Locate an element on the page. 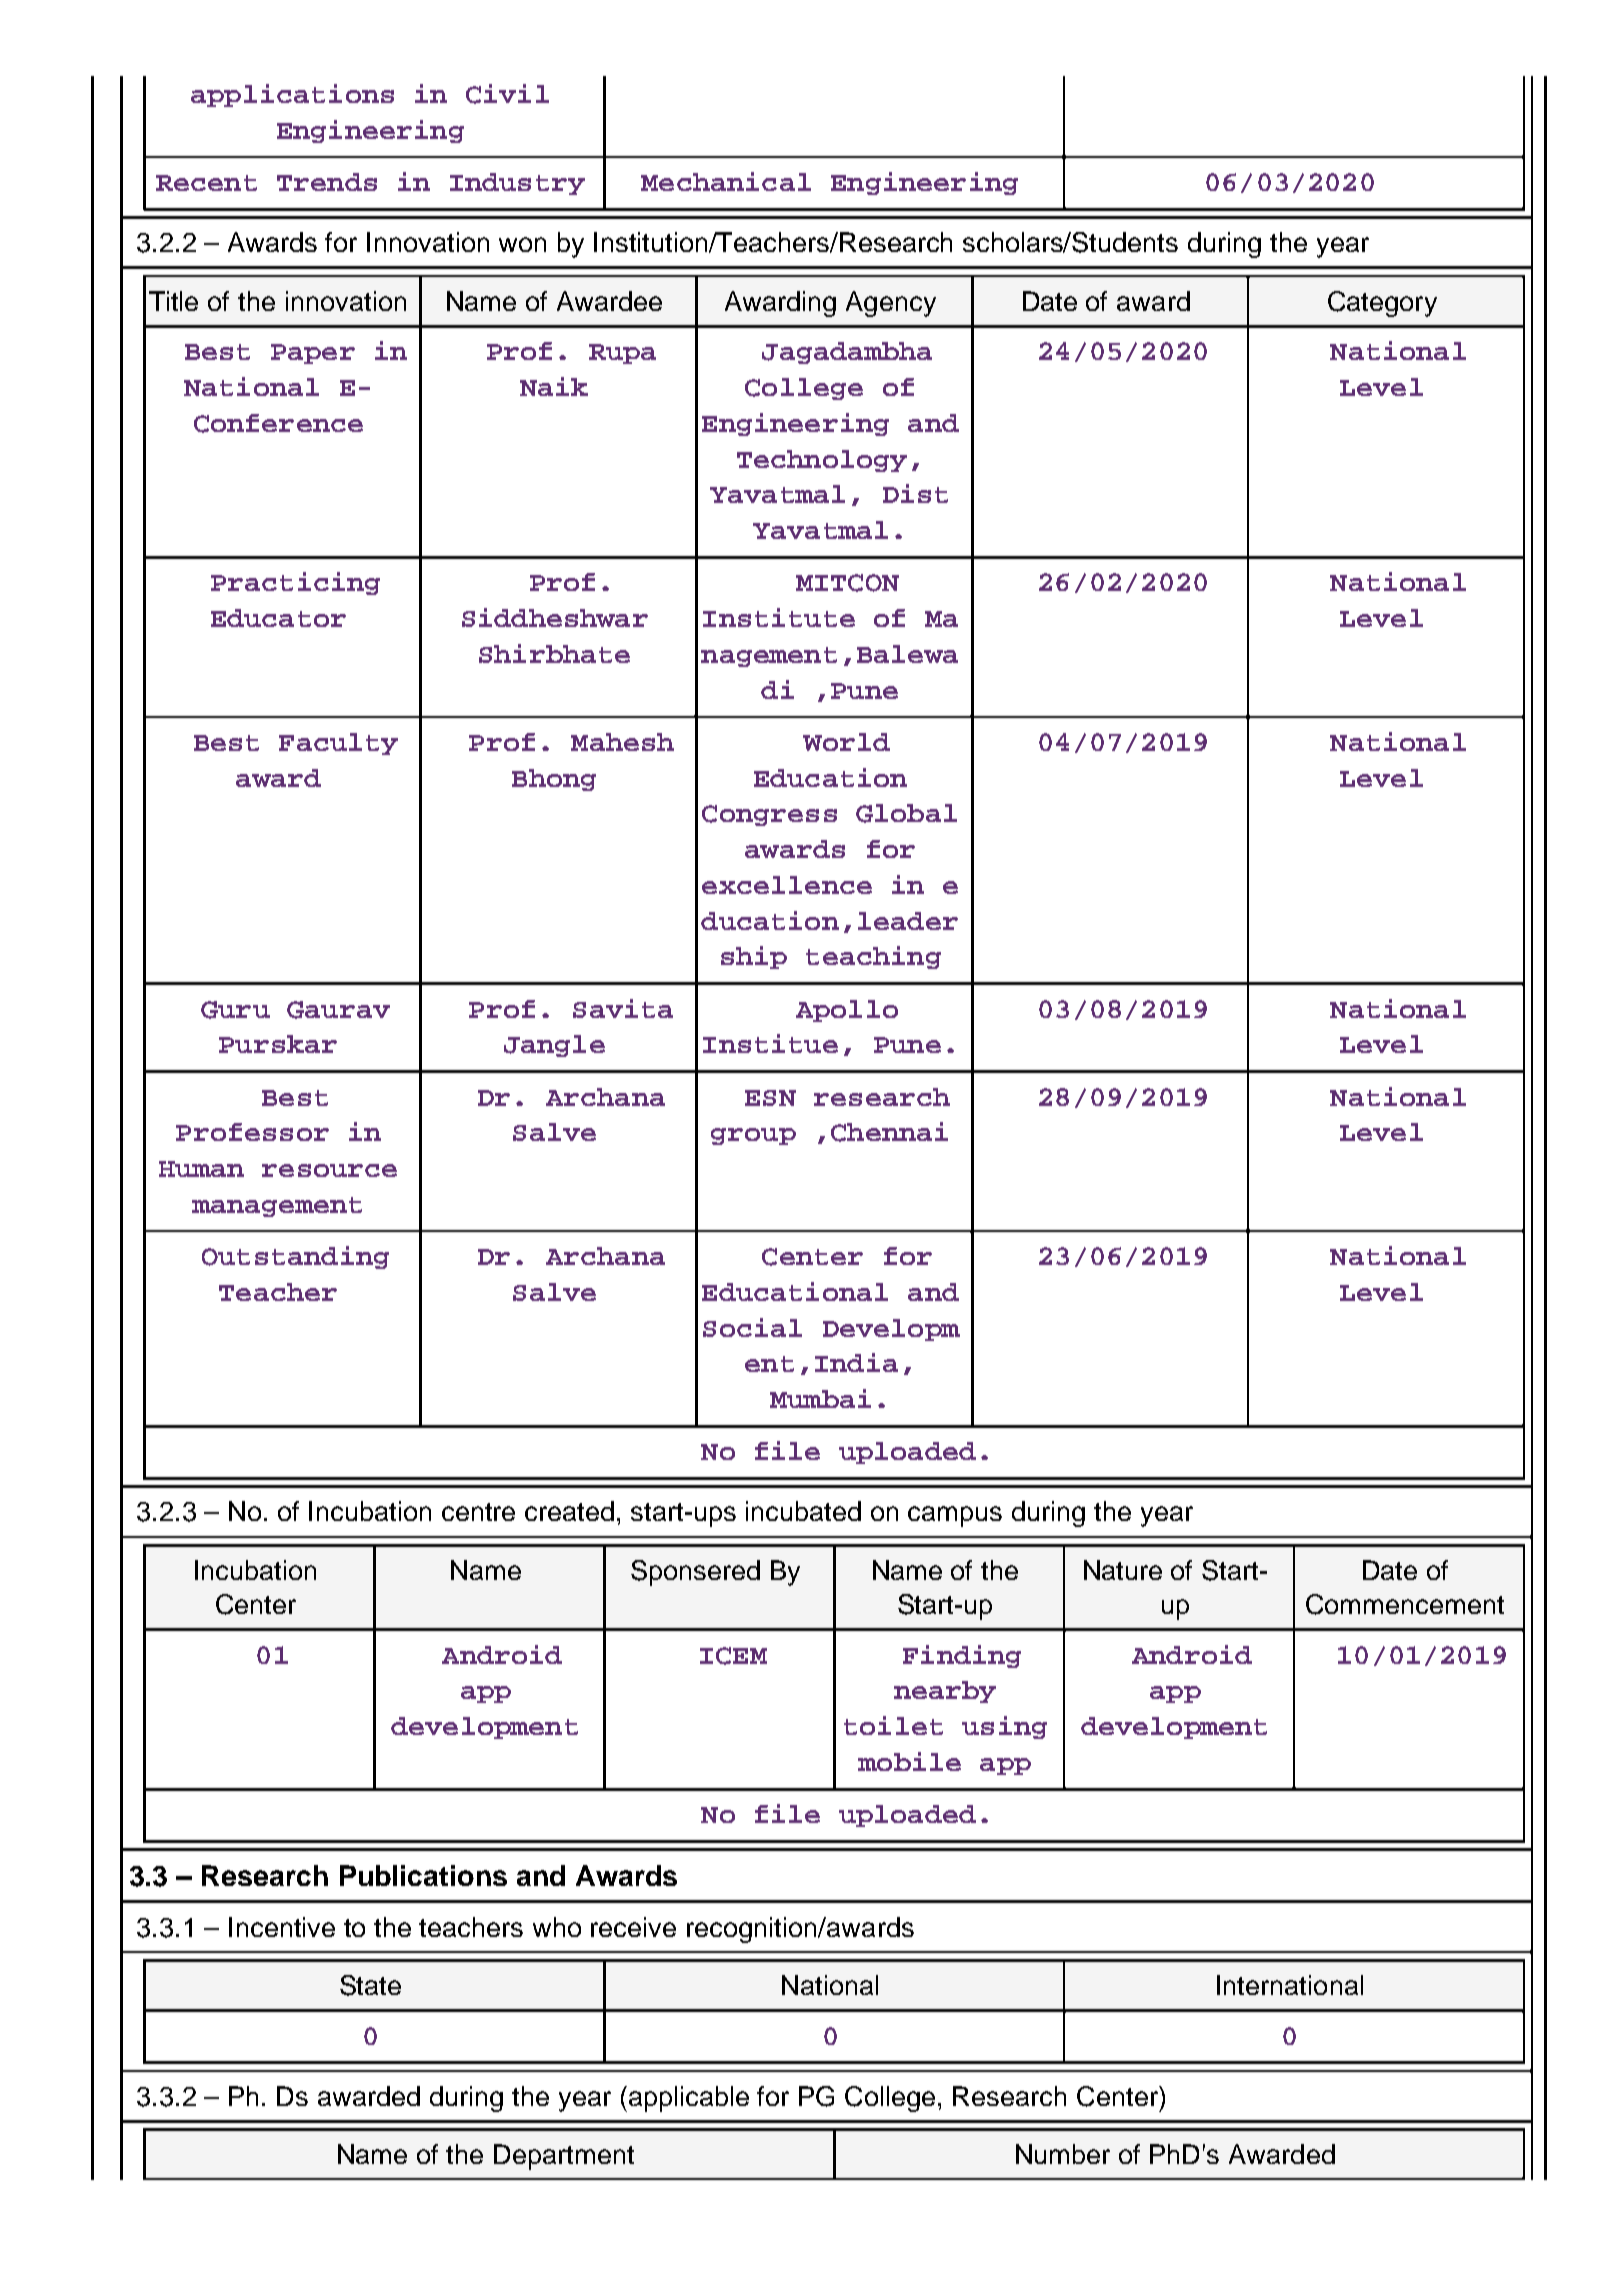  Gaurav is located at coordinates (338, 1010).
